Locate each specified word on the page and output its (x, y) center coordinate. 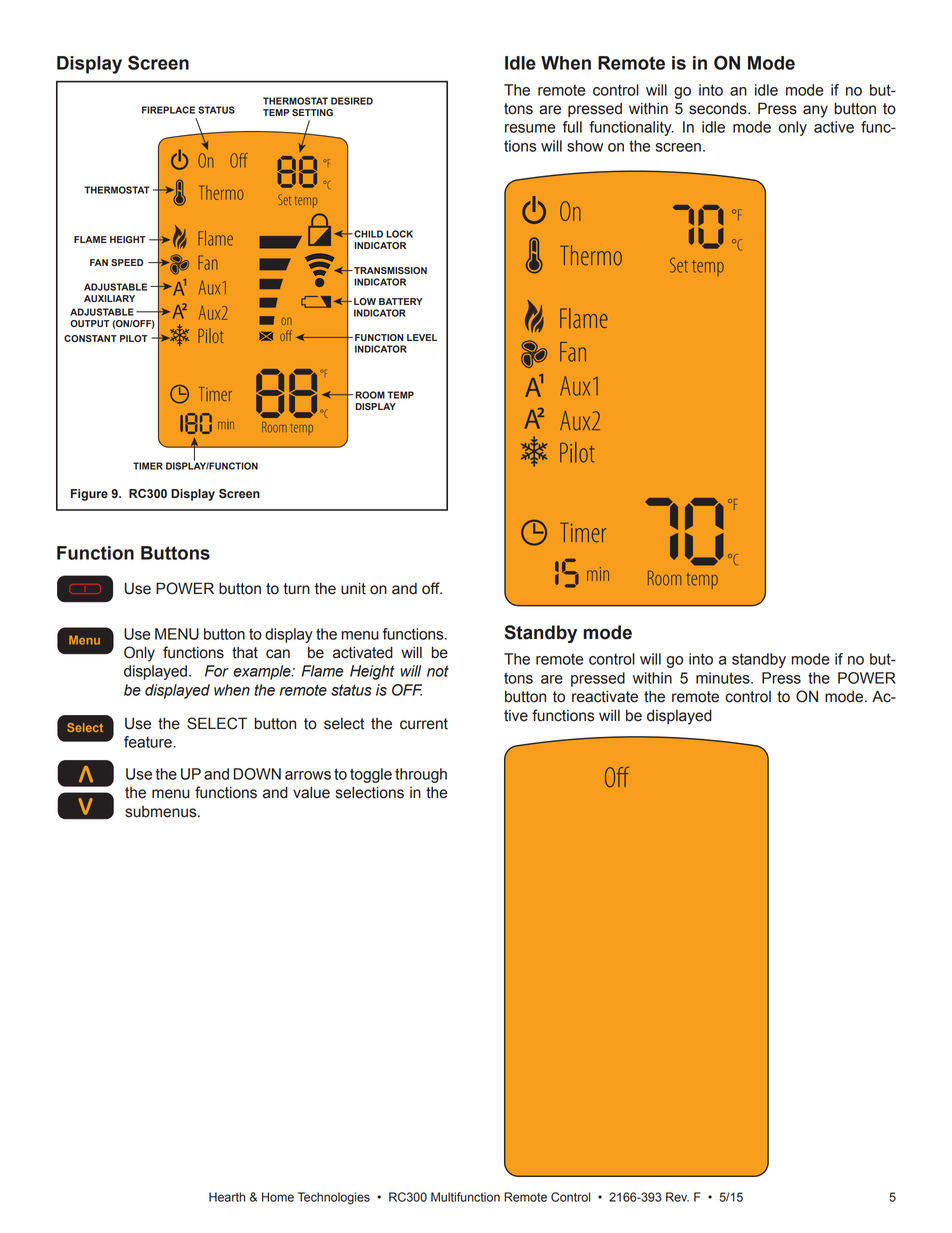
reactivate (605, 696)
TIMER (148, 466)
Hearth (227, 1197)
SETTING (312, 112)
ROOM (370, 395)
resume (530, 128)
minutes (724, 678)
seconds (719, 108)
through (421, 775)
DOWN (257, 774)
